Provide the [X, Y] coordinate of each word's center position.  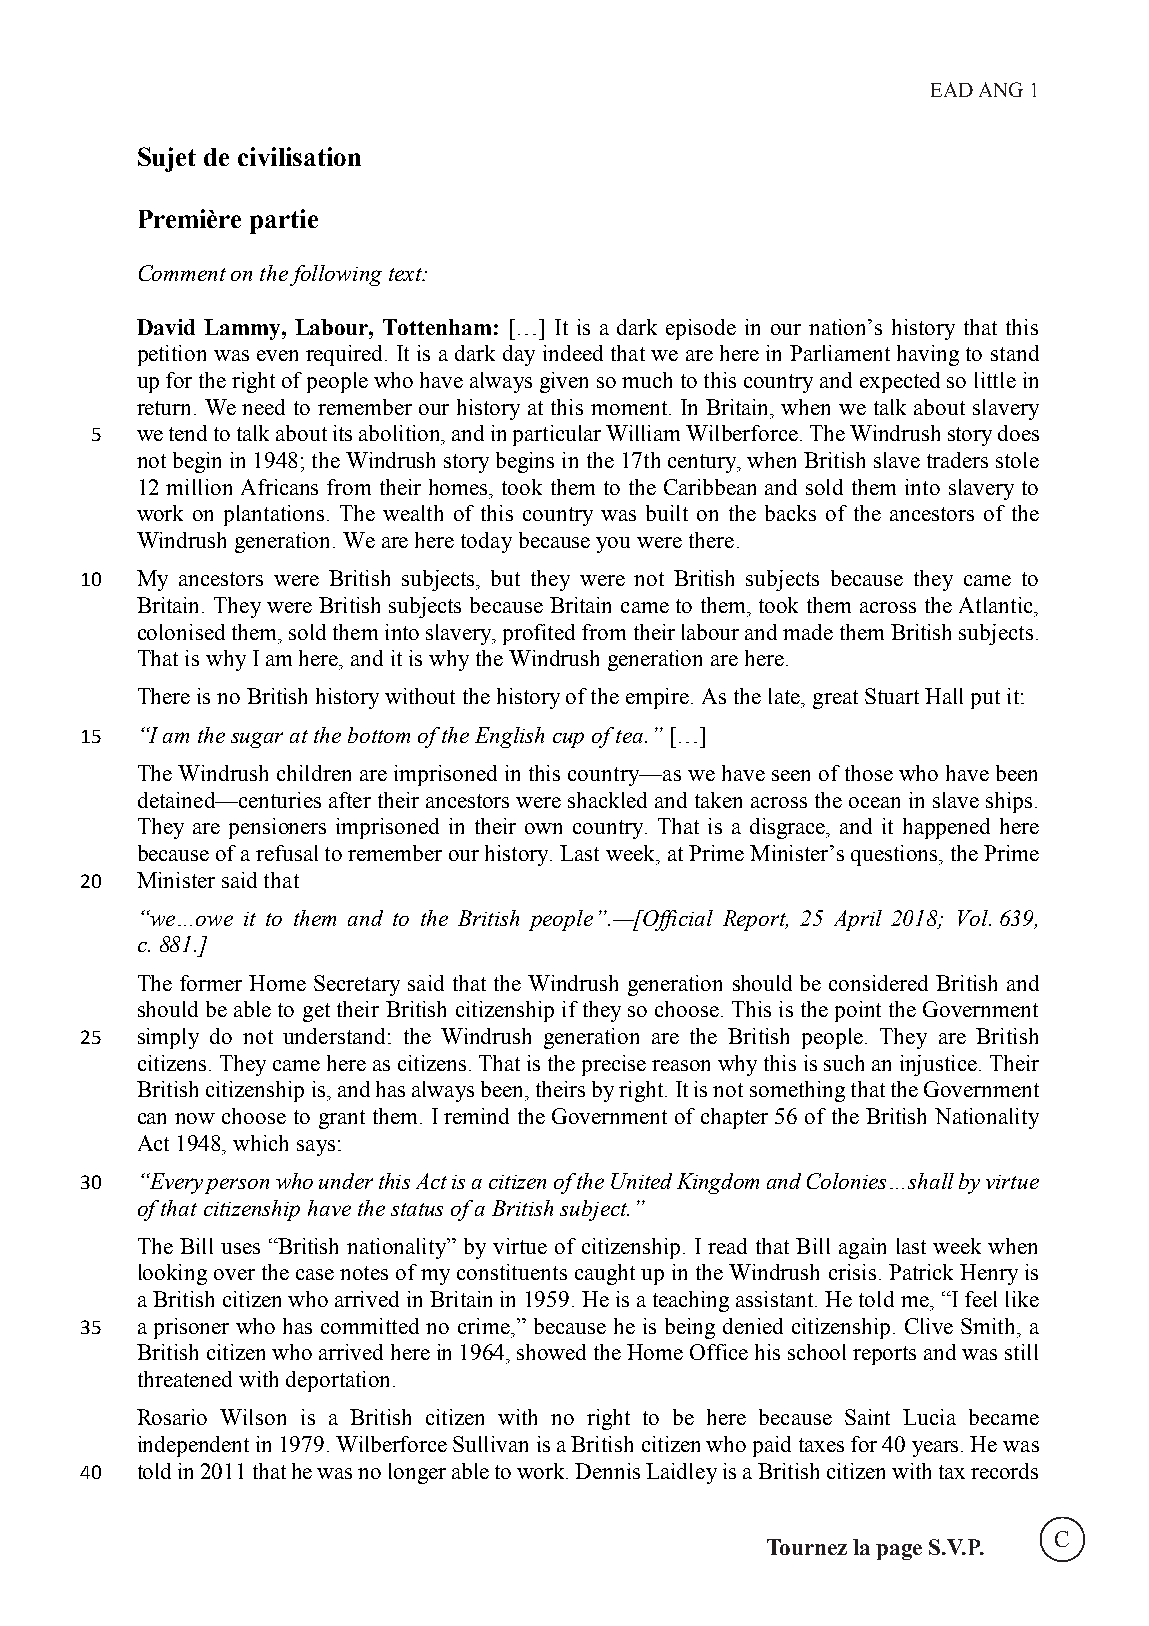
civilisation [299, 156]
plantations [274, 515]
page [899, 1552]
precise [614, 1065]
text [406, 274]
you [613, 545]
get [316, 1012]
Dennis [607, 1471]
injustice [940, 1065]
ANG [1001, 89]
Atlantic [997, 605]
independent [193, 1446]
